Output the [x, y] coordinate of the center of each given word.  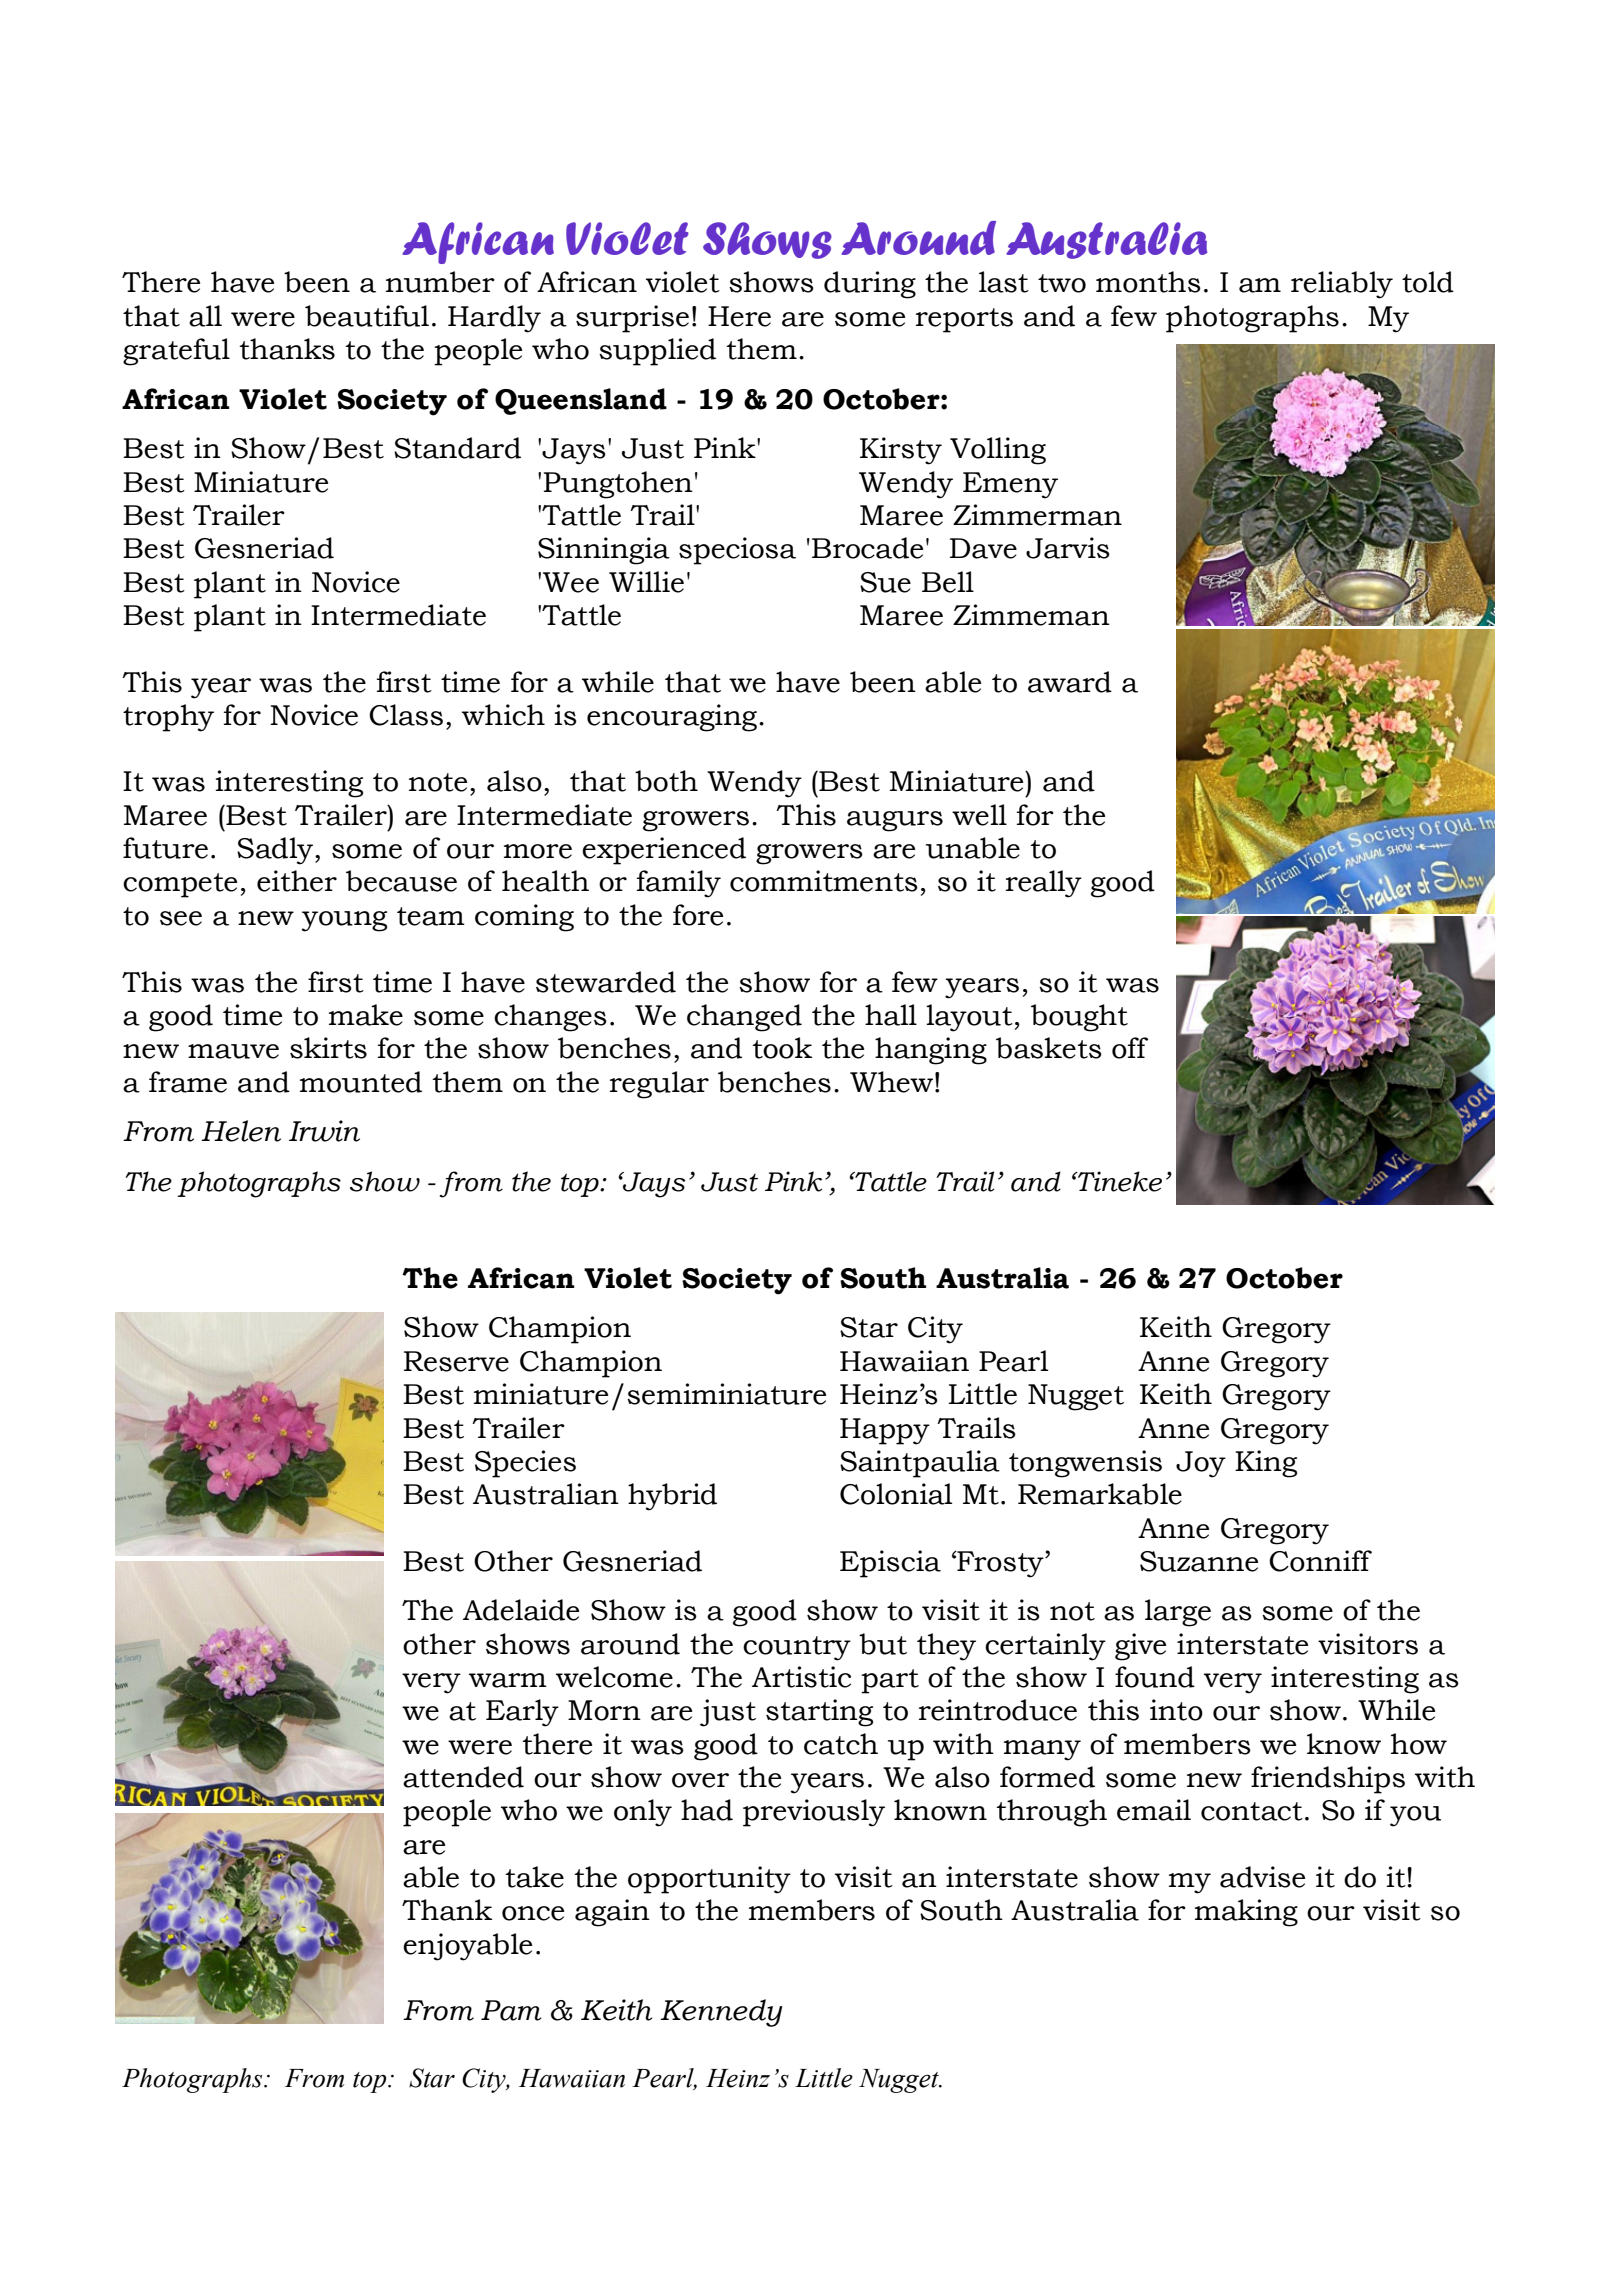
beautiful [367, 316]
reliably [1342, 285]
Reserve [456, 1361]
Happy [885, 1431]
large [1178, 1613]
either [297, 881]
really [1044, 884]
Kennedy [721, 2013]
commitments [824, 881]
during [870, 285]
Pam [511, 2010]
